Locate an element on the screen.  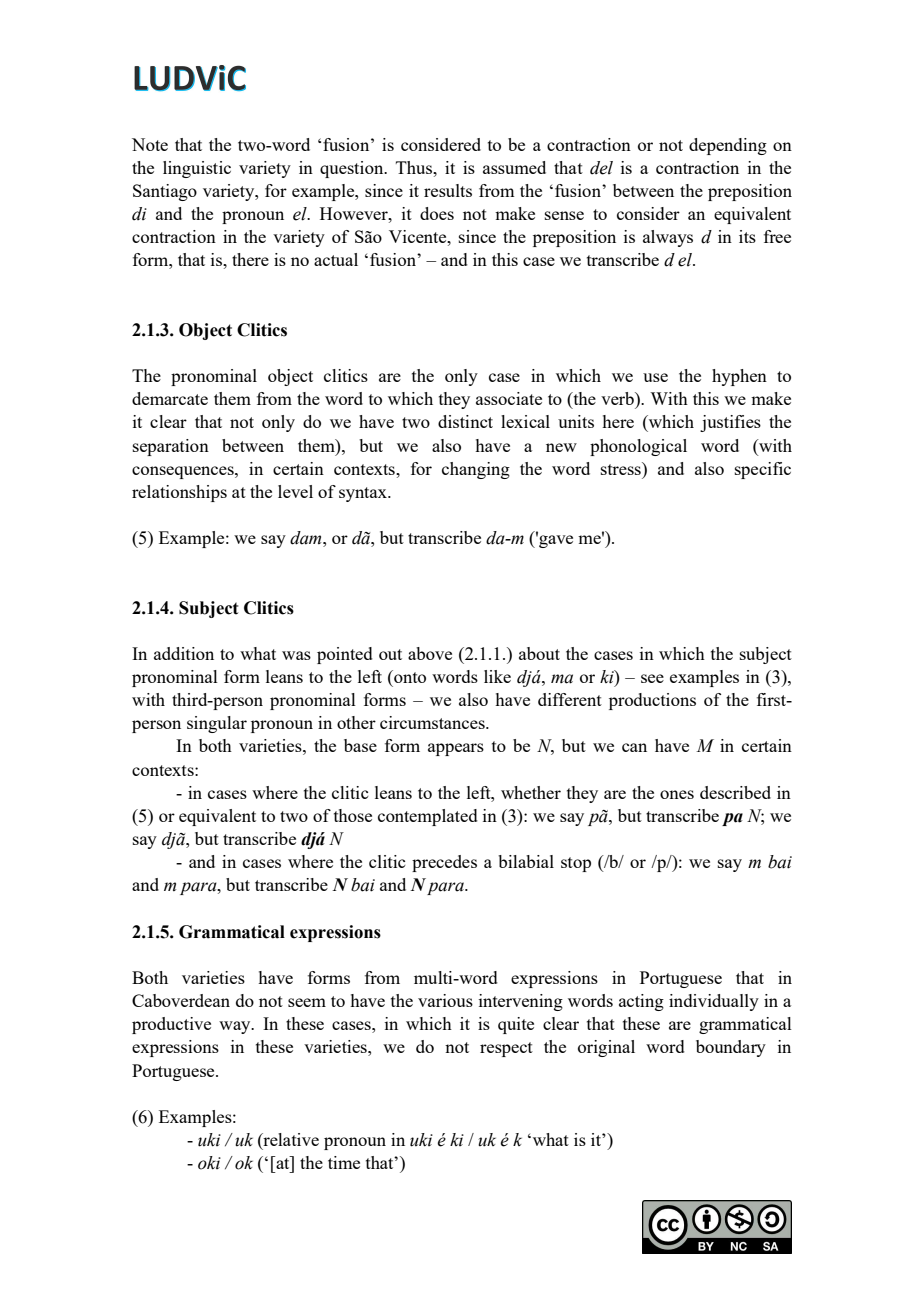
like is located at coordinates (497, 676).
